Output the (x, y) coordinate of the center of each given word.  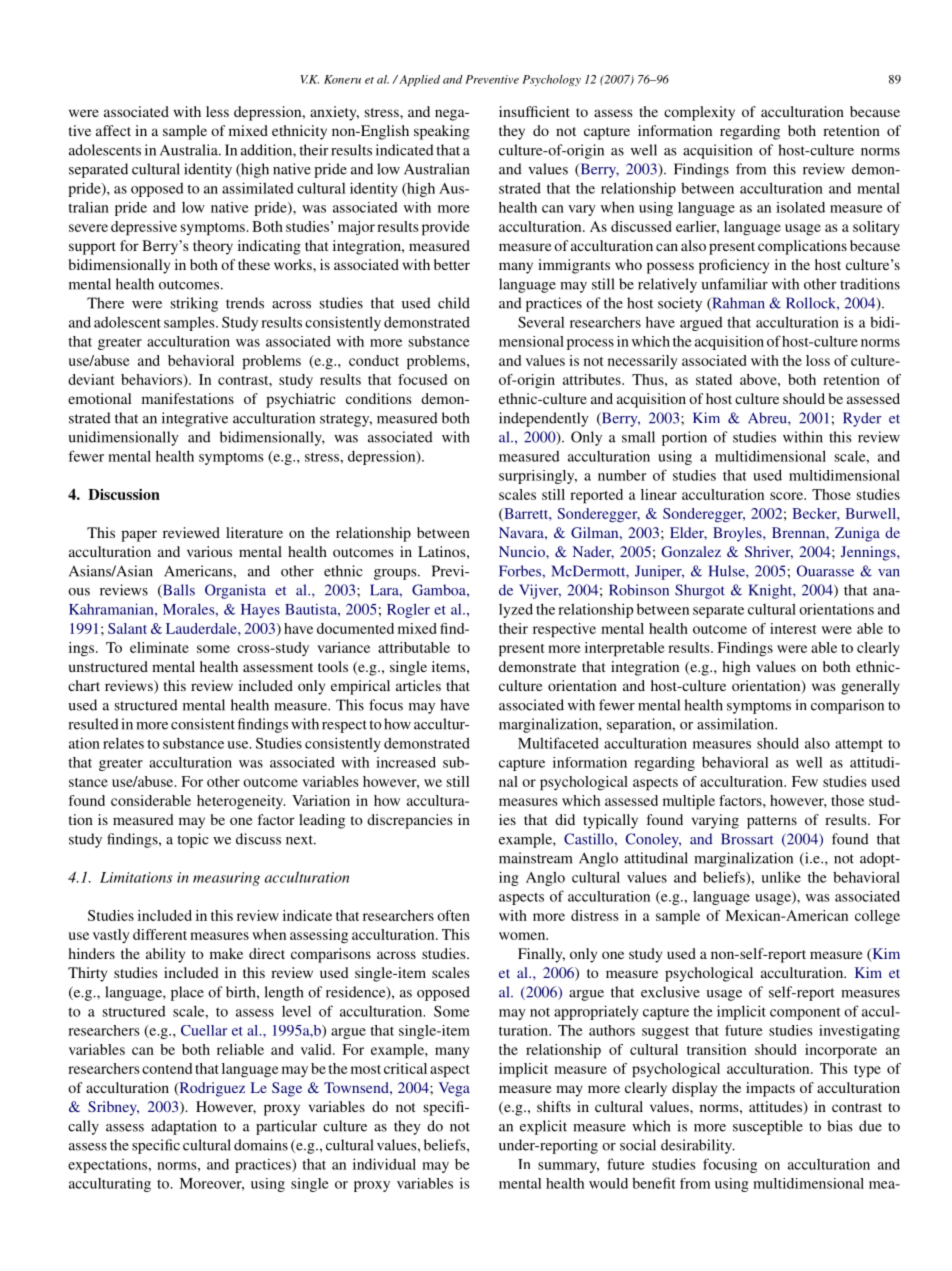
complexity (699, 113)
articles (418, 685)
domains (261, 1145)
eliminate (159, 647)
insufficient (534, 111)
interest (793, 628)
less (217, 111)
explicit (543, 1127)
